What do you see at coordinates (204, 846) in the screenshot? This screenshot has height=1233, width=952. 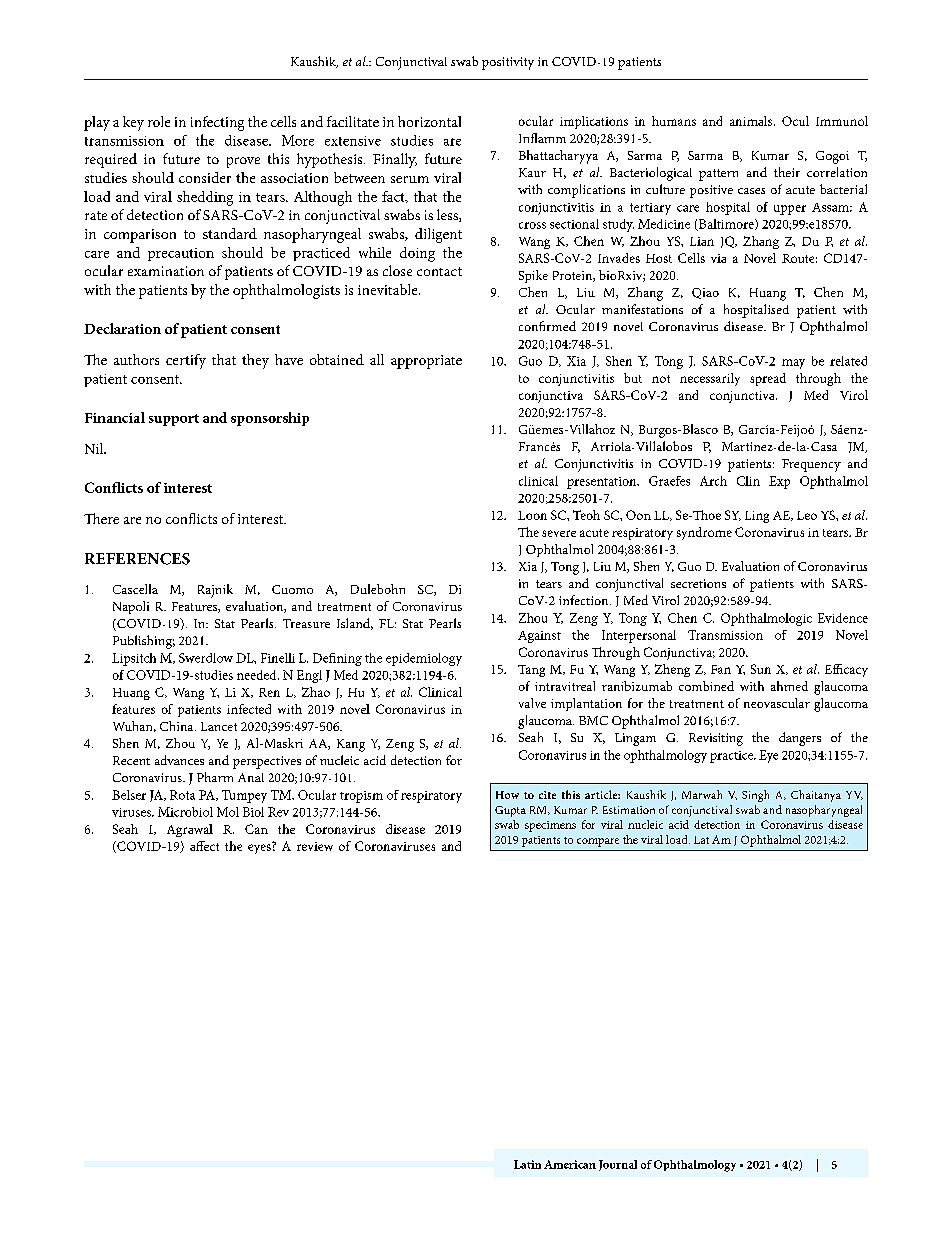 I see `affect` at bounding box center [204, 846].
